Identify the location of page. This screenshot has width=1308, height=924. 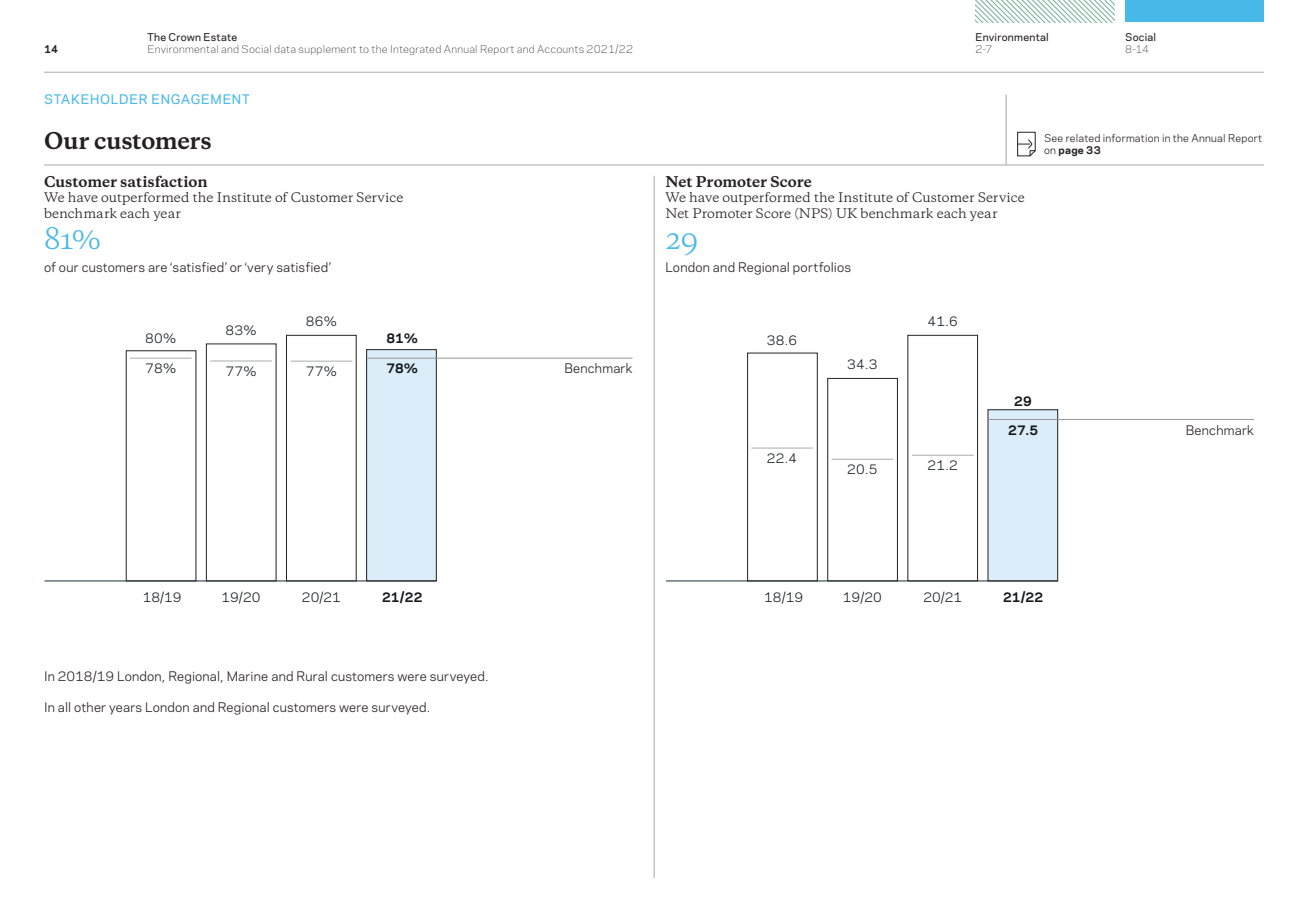
(1071, 152).
